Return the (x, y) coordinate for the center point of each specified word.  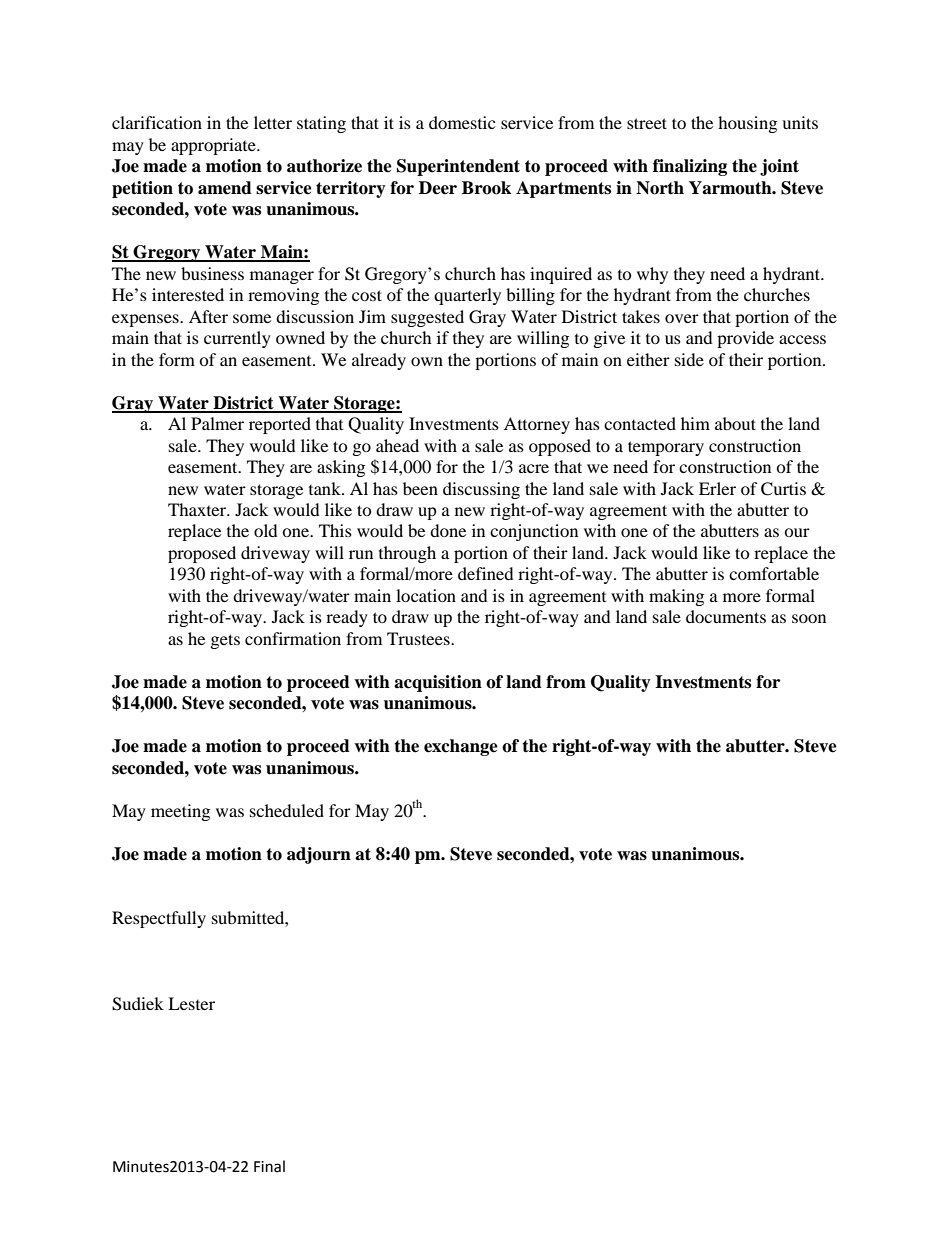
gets (225, 641)
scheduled (287, 810)
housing (747, 124)
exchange (461, 747)
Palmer (217, 423)
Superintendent (458, 167)
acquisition (438, 683)
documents (726, 616)
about (735, 423)
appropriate (214, 146)
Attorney (537, 425)
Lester (191, 1003)
